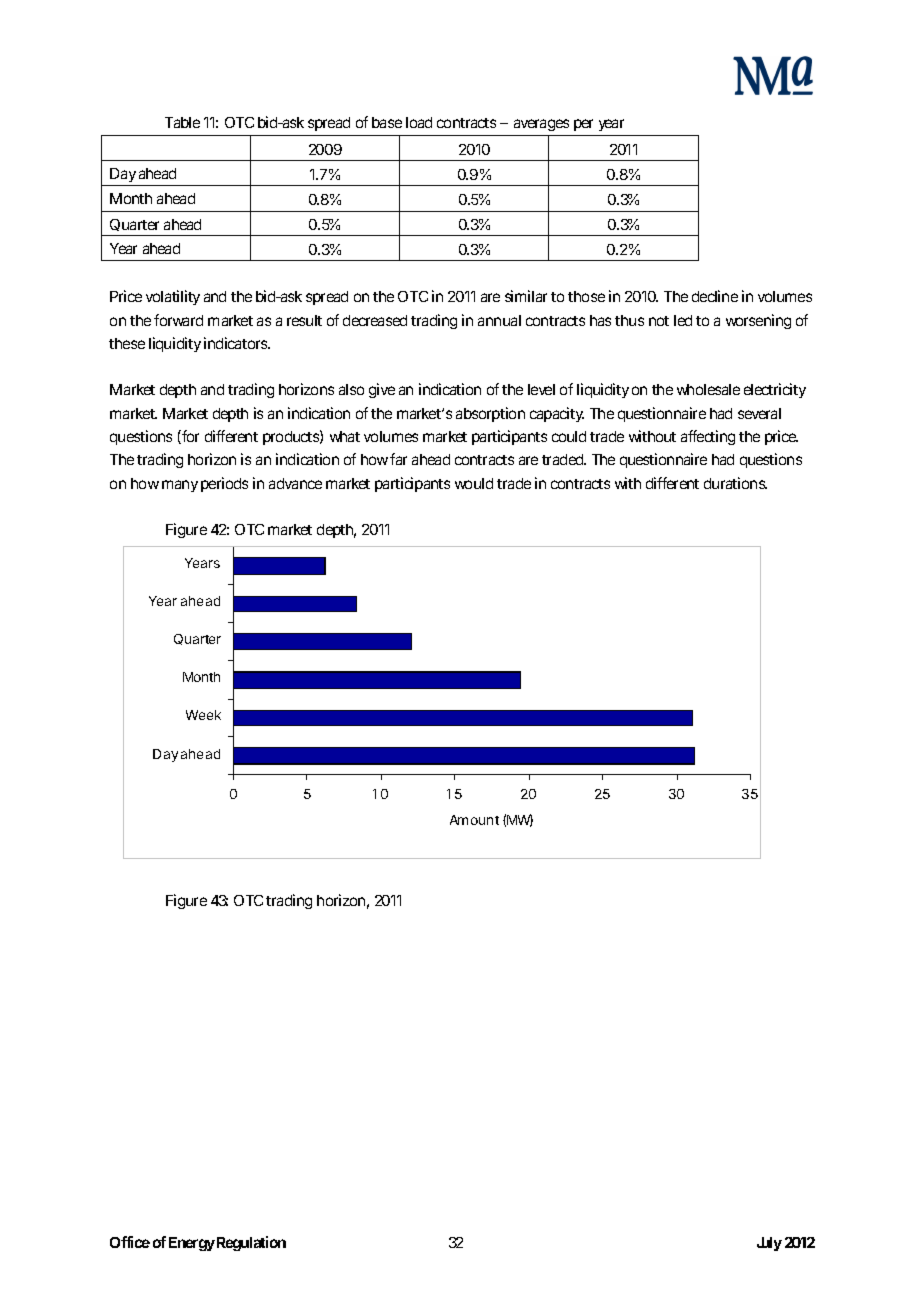  What do you see at coordinates (419, 122) in the document?
I see `load` at bounding box center [419, 122].
